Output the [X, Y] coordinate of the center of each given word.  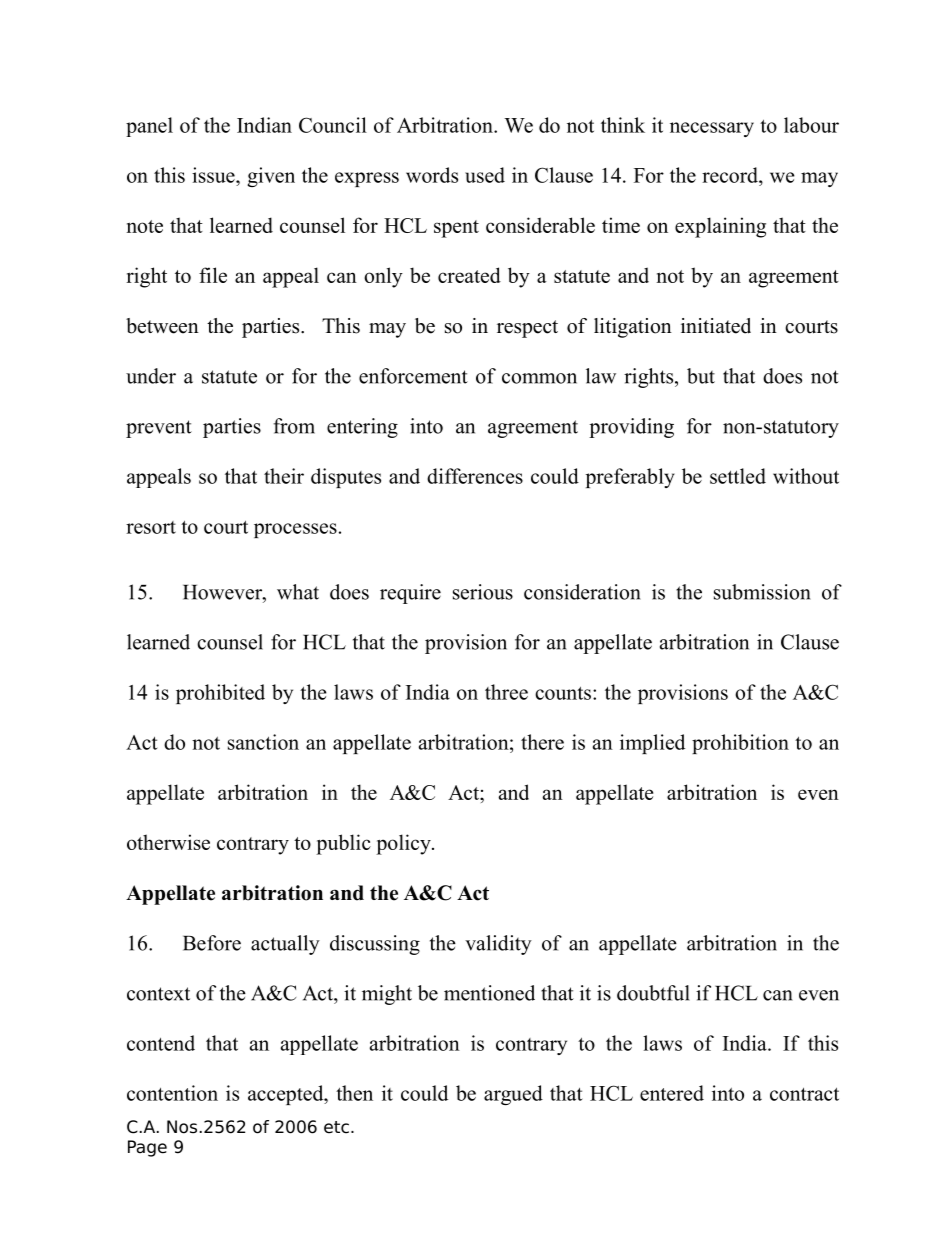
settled [738, 476]
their [284, 476]
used [485, 175]
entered [672, 1093]
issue [214, 175]
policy [404, 844]
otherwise [168, 842]
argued [513, 1095]
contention [172, 1093]
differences [475, 476]
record [731, 175]
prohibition [740, 744]
